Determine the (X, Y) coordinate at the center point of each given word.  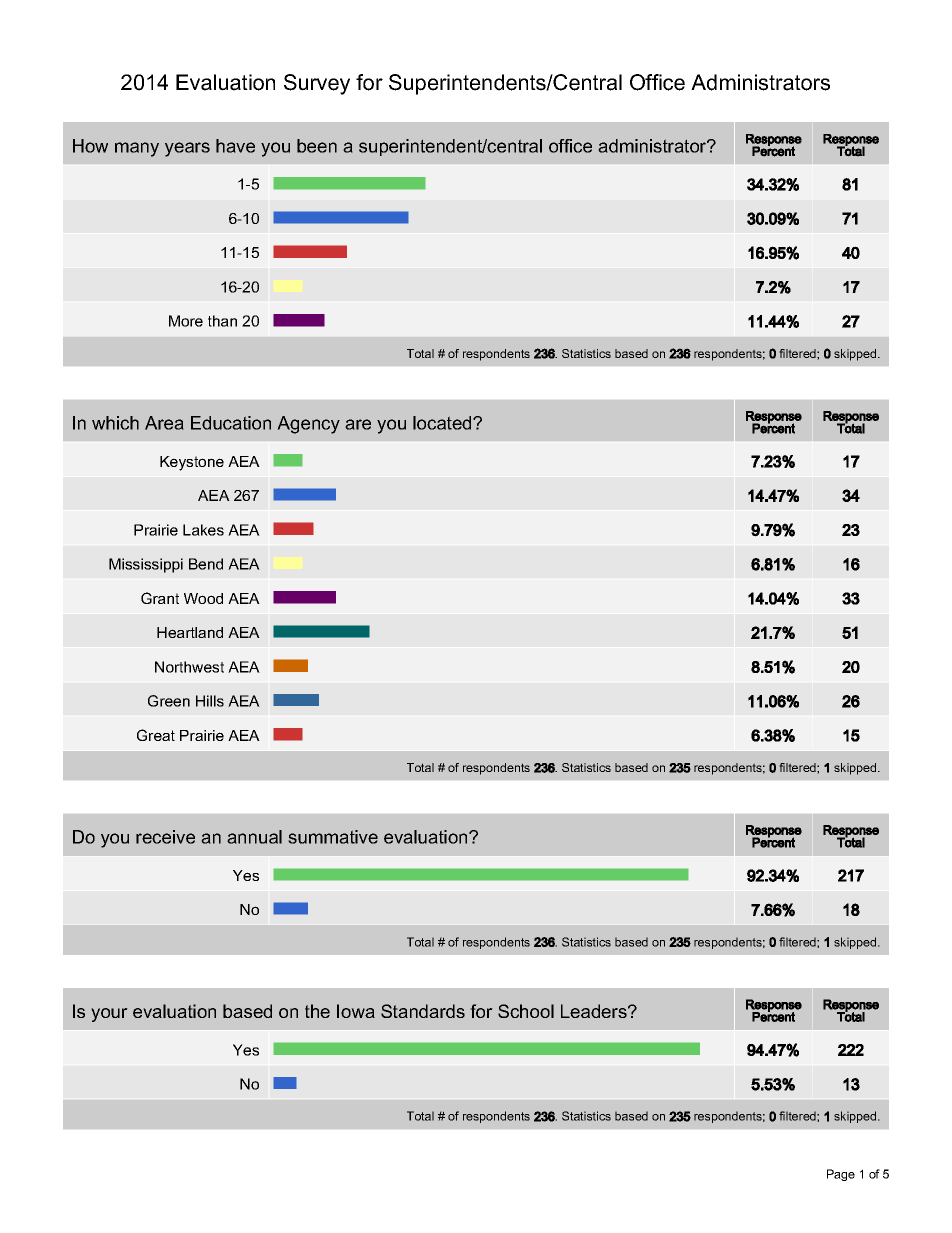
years (187, 149)
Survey (317, 84)
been (317, 146)
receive (165, 837)
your (109, 1015)
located (443, 423)
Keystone (192, 463)
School (526, 1011)
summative (333, 837)
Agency (308, 425)
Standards (423, 1011)
